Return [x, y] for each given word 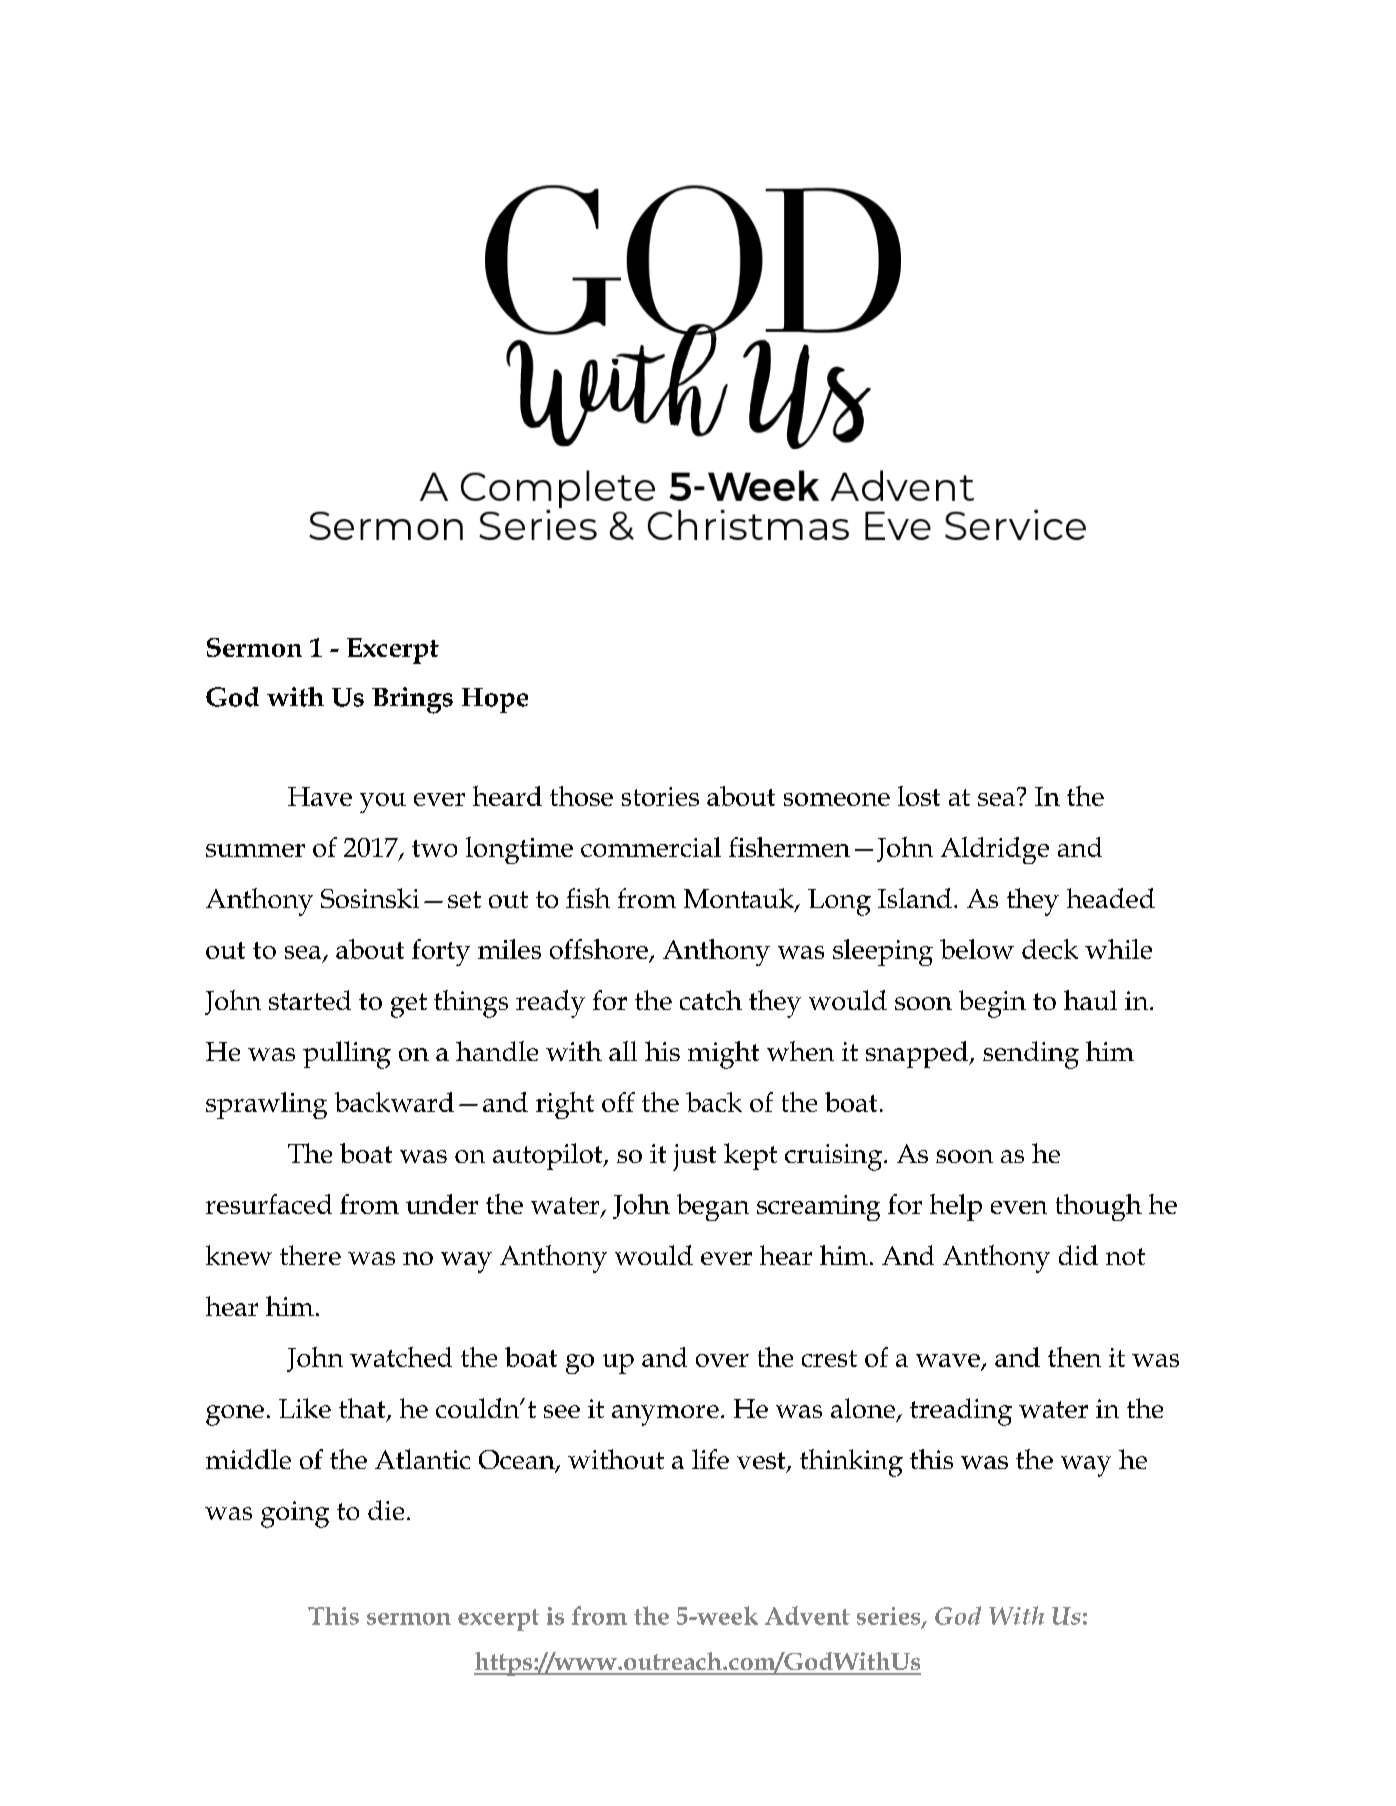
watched [401, 1357]
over [722, 1360]
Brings [412, 700]
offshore [600, 950]
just [694, 1157]
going [295, 1514]
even [1019, 1207]
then [1074, 1357]
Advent [807, 1615]
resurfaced [269, 1204]
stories [660, 796]
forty [441, 952]
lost [919, 796]
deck [1050, 949]
